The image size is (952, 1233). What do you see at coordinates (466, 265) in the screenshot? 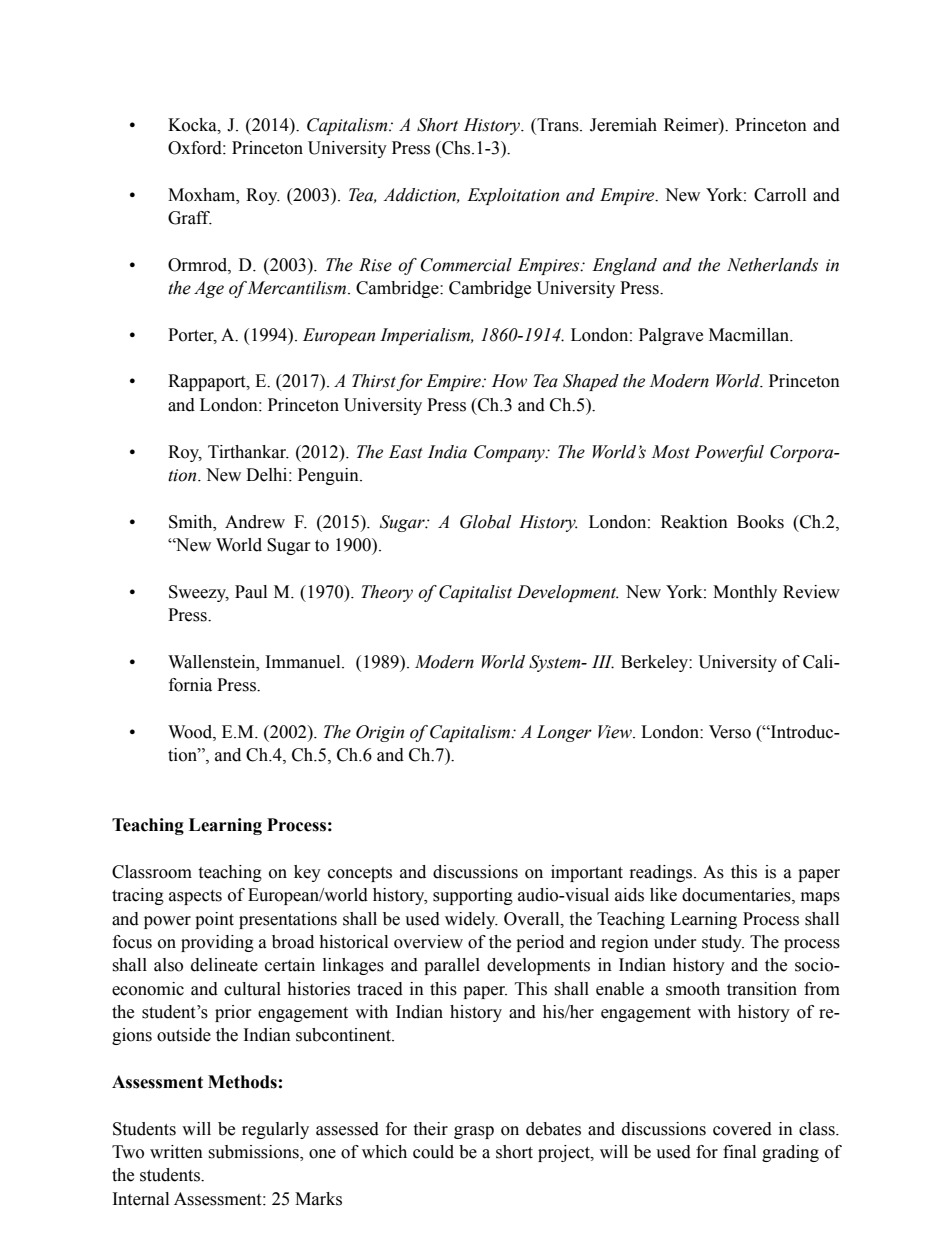
I see `Commercial` at bounding box center [466, 265].
